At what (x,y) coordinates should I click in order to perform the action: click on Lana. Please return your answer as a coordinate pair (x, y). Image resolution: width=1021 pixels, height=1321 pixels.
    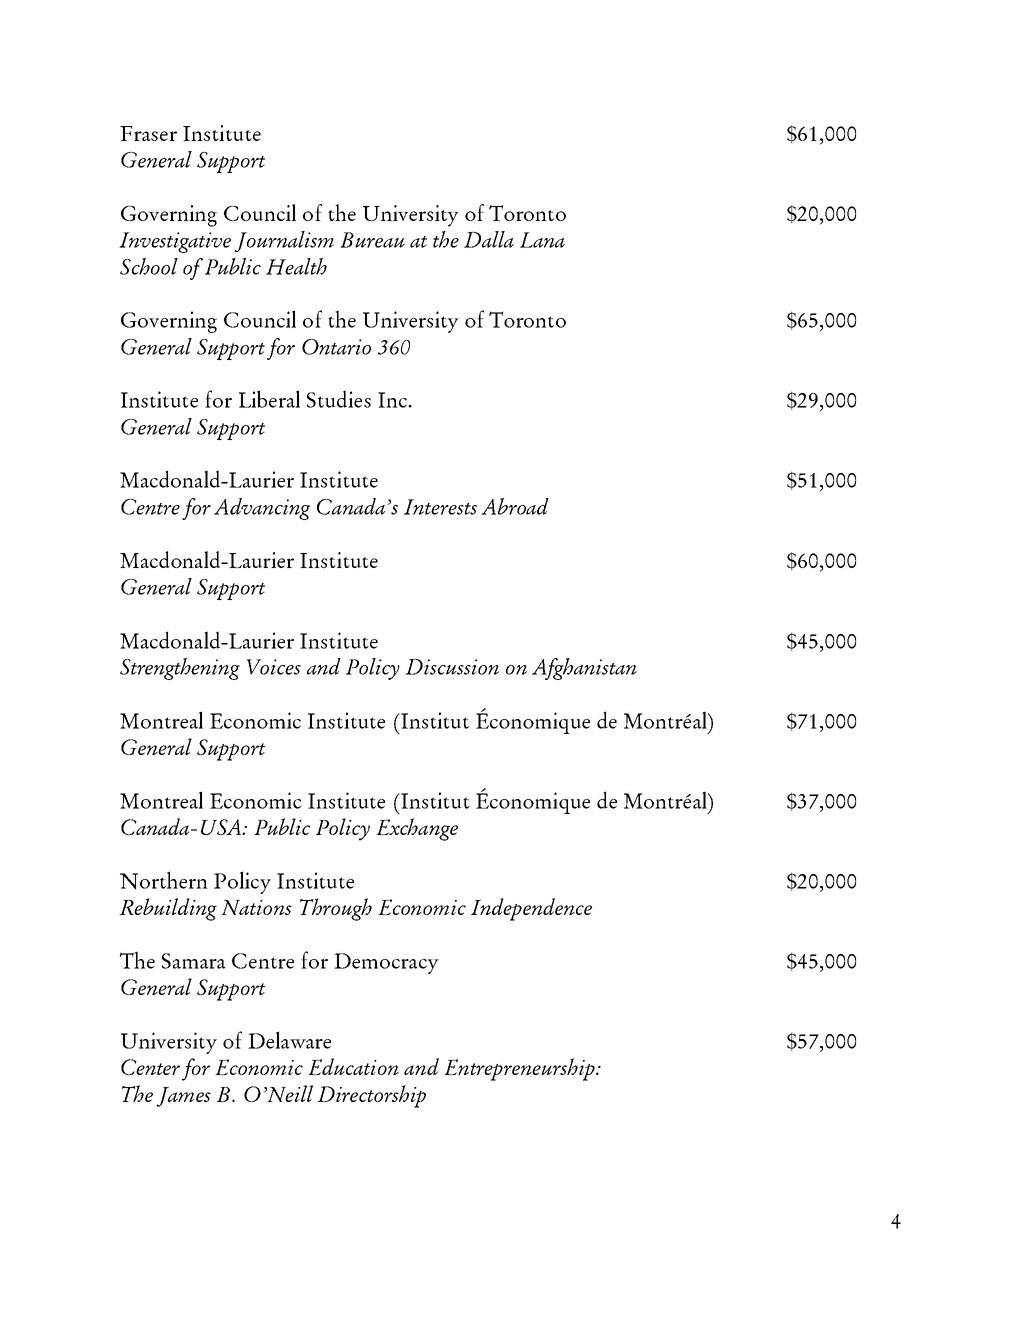
    Looking at the image, I should click on (542, 240).
